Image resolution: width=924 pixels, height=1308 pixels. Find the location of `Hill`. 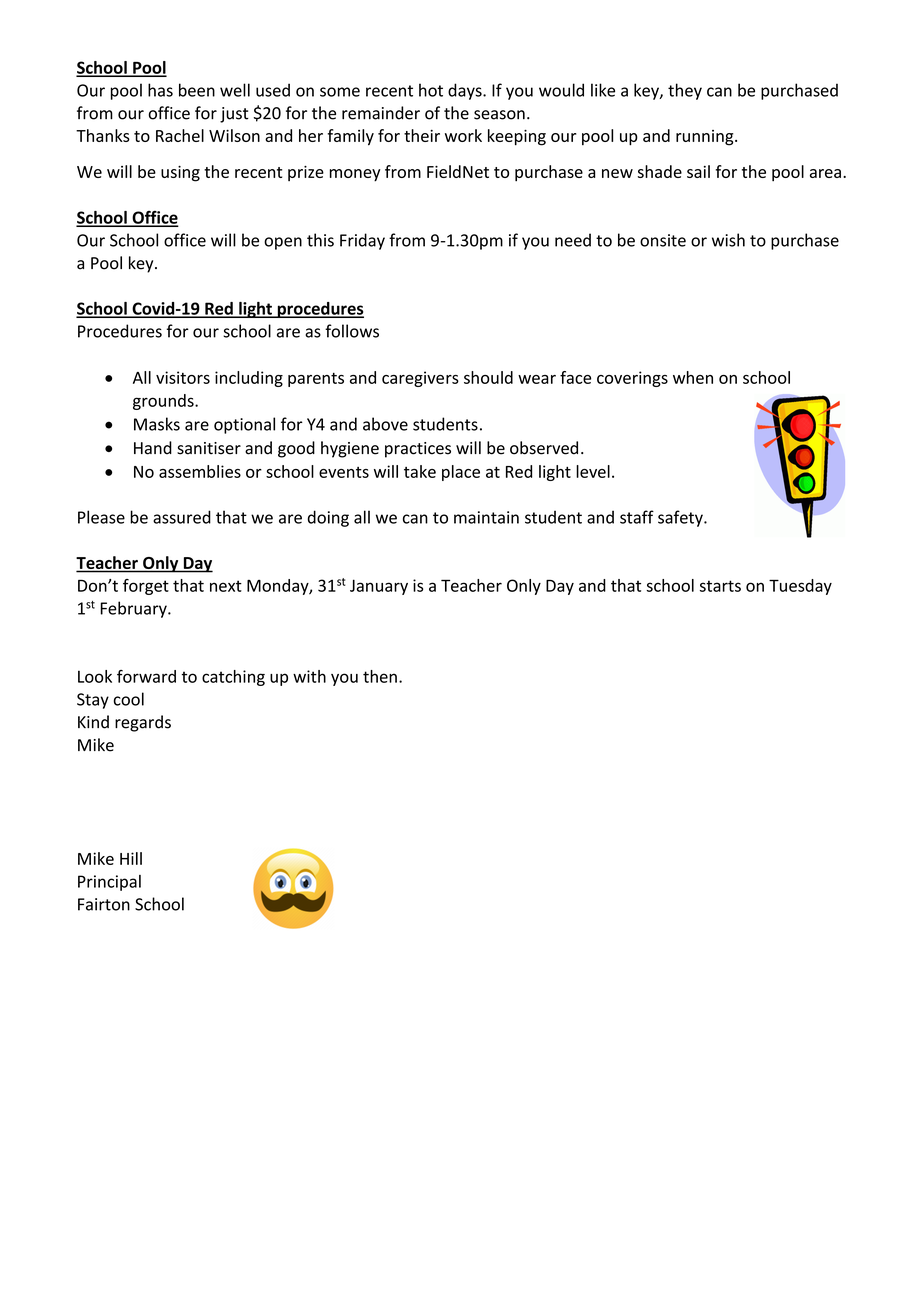

Hill is located at coordinates (131, 858).
